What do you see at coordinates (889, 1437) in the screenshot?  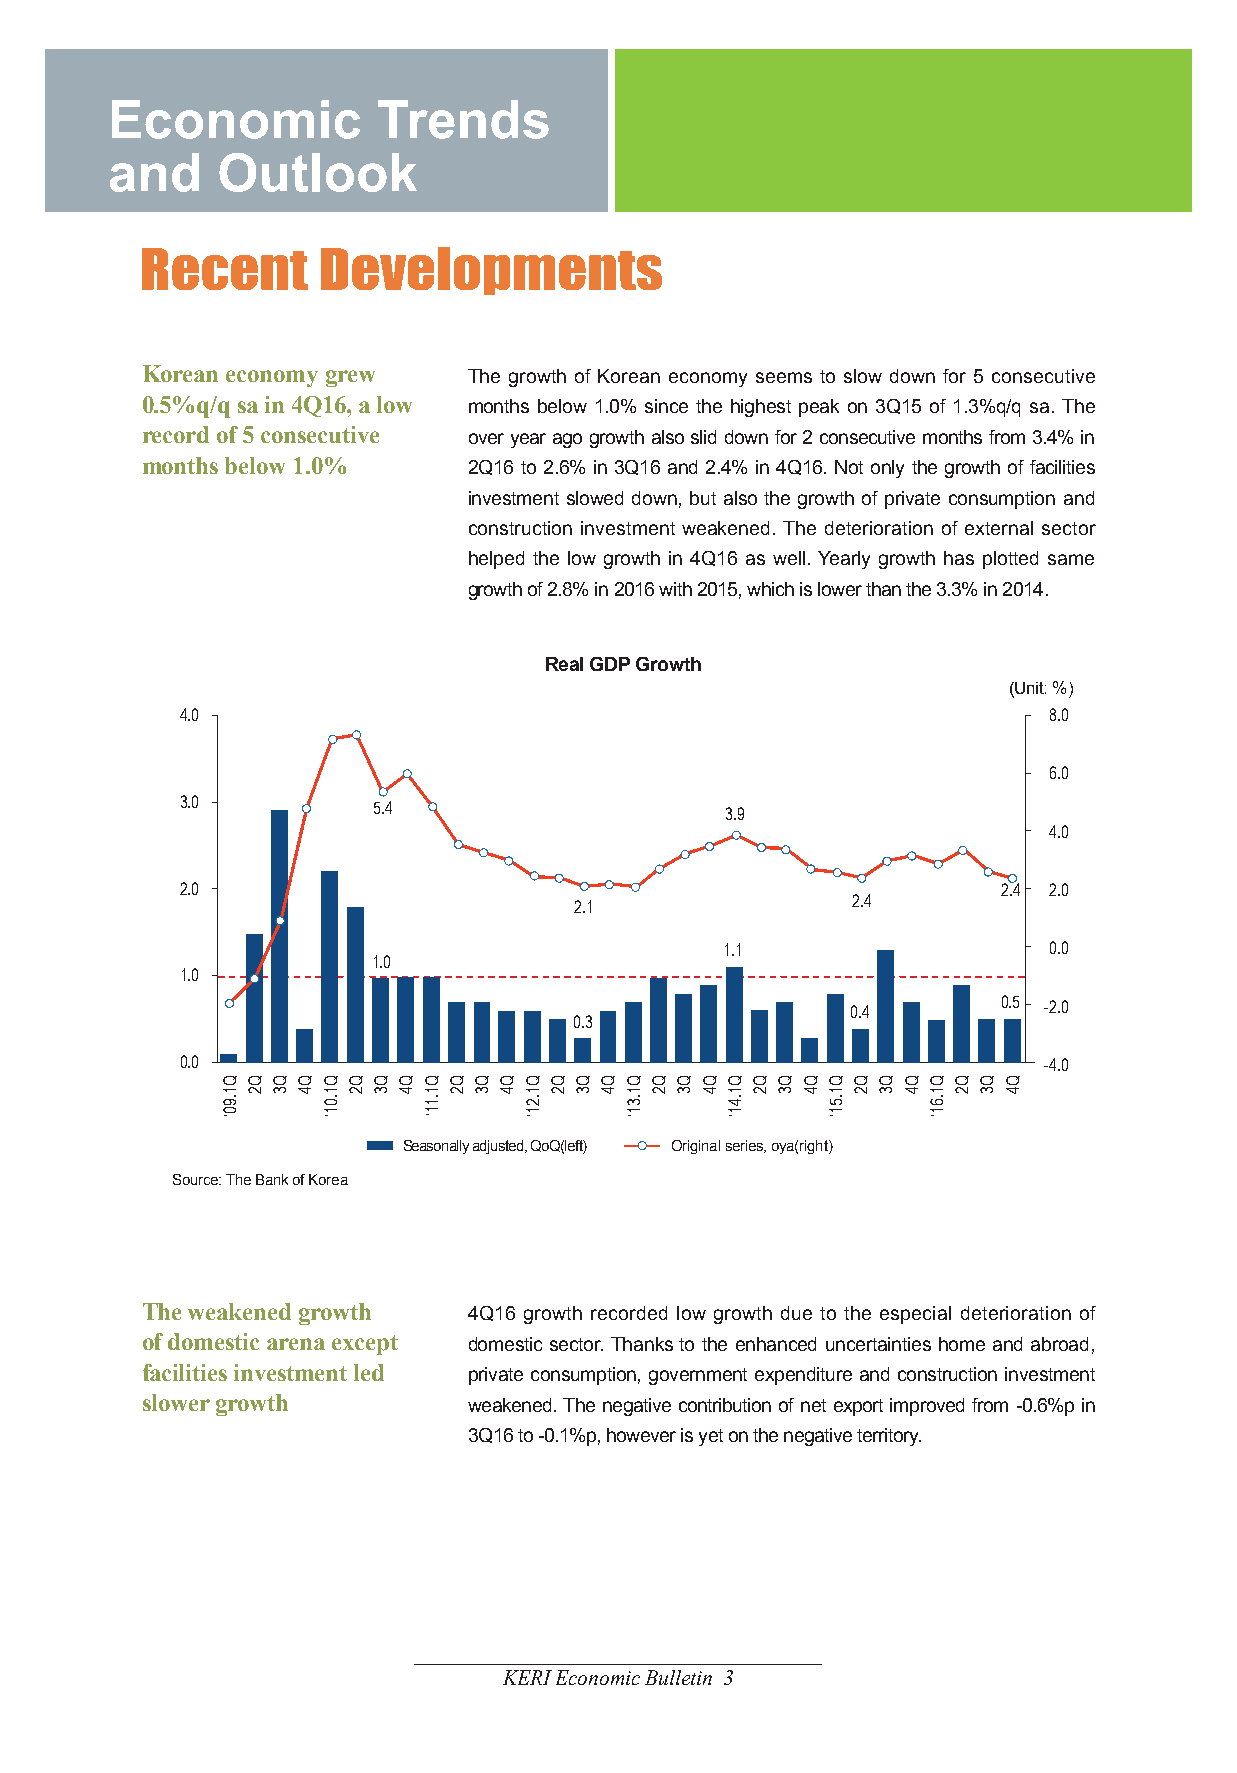 I see `territory` at bounding box center [889, 1437].
